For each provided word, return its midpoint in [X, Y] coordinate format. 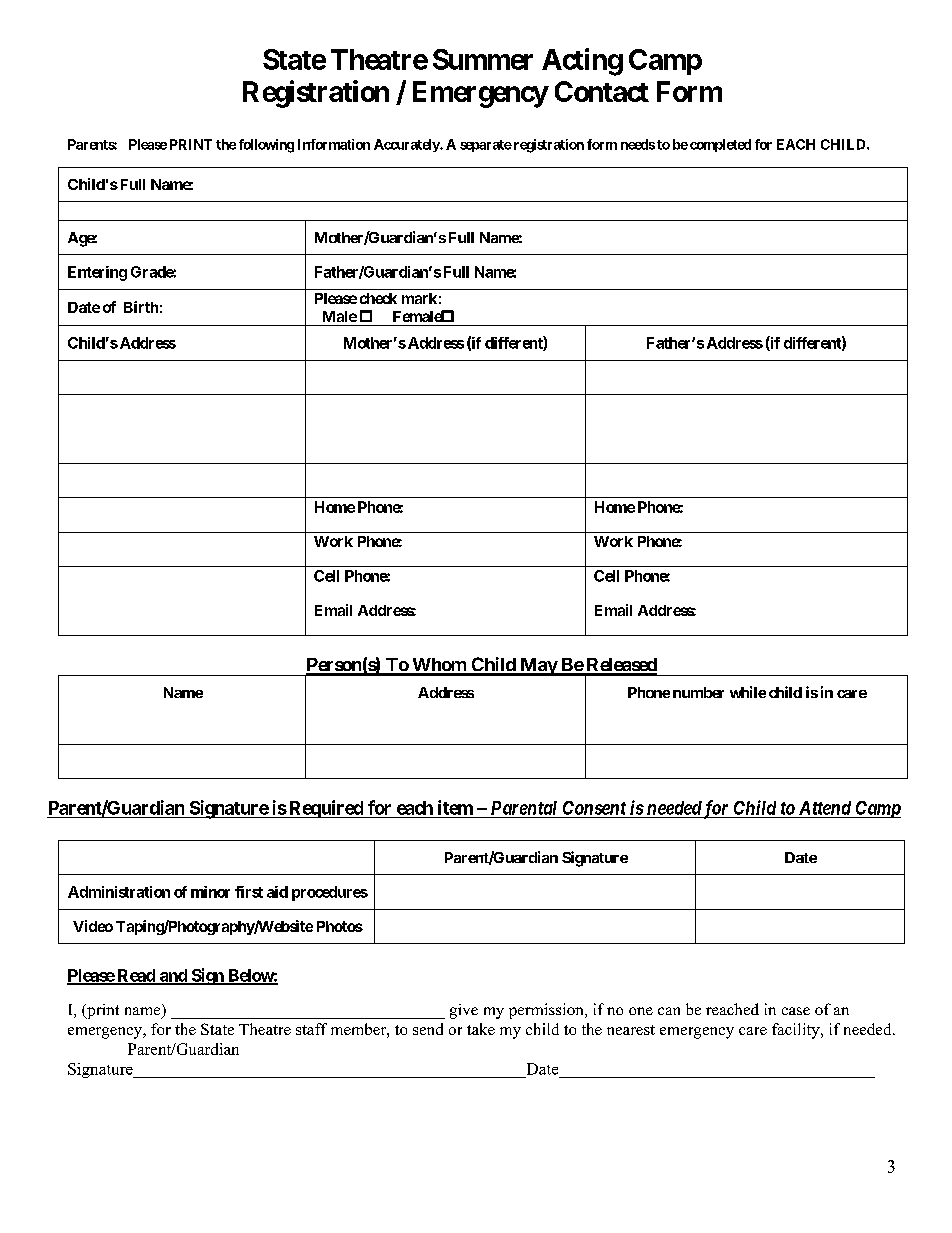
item [455, 807]
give [464, 1011]
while [748, 692]
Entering [97, 273]
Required [326, 809]
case [796, 1011]
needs [638, 144]
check [378, 298]
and [173, 976]
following [266, 146]
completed [720, 145]
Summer [483, 59]
